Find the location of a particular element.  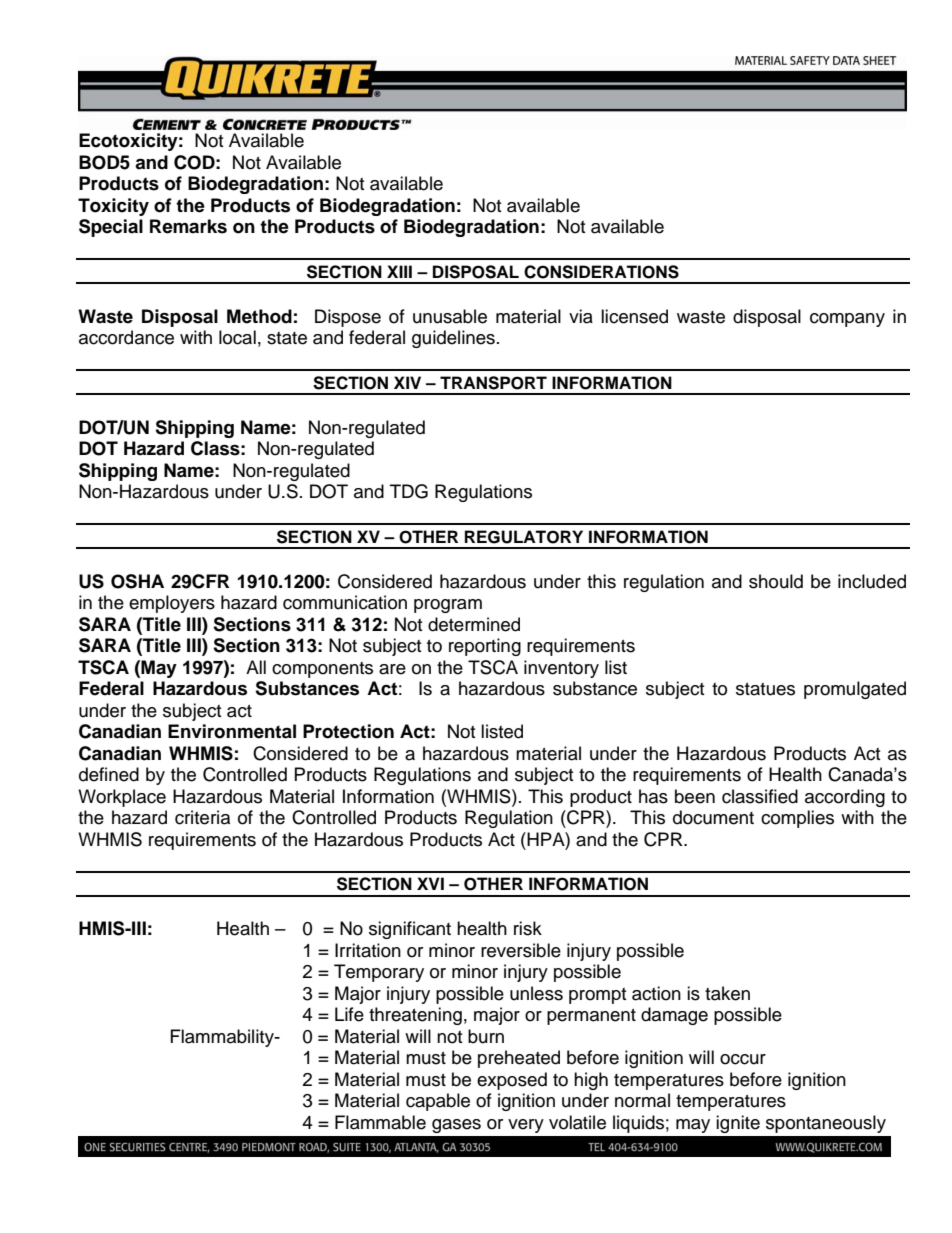

Remarks is located at coordinates (188, 226).
